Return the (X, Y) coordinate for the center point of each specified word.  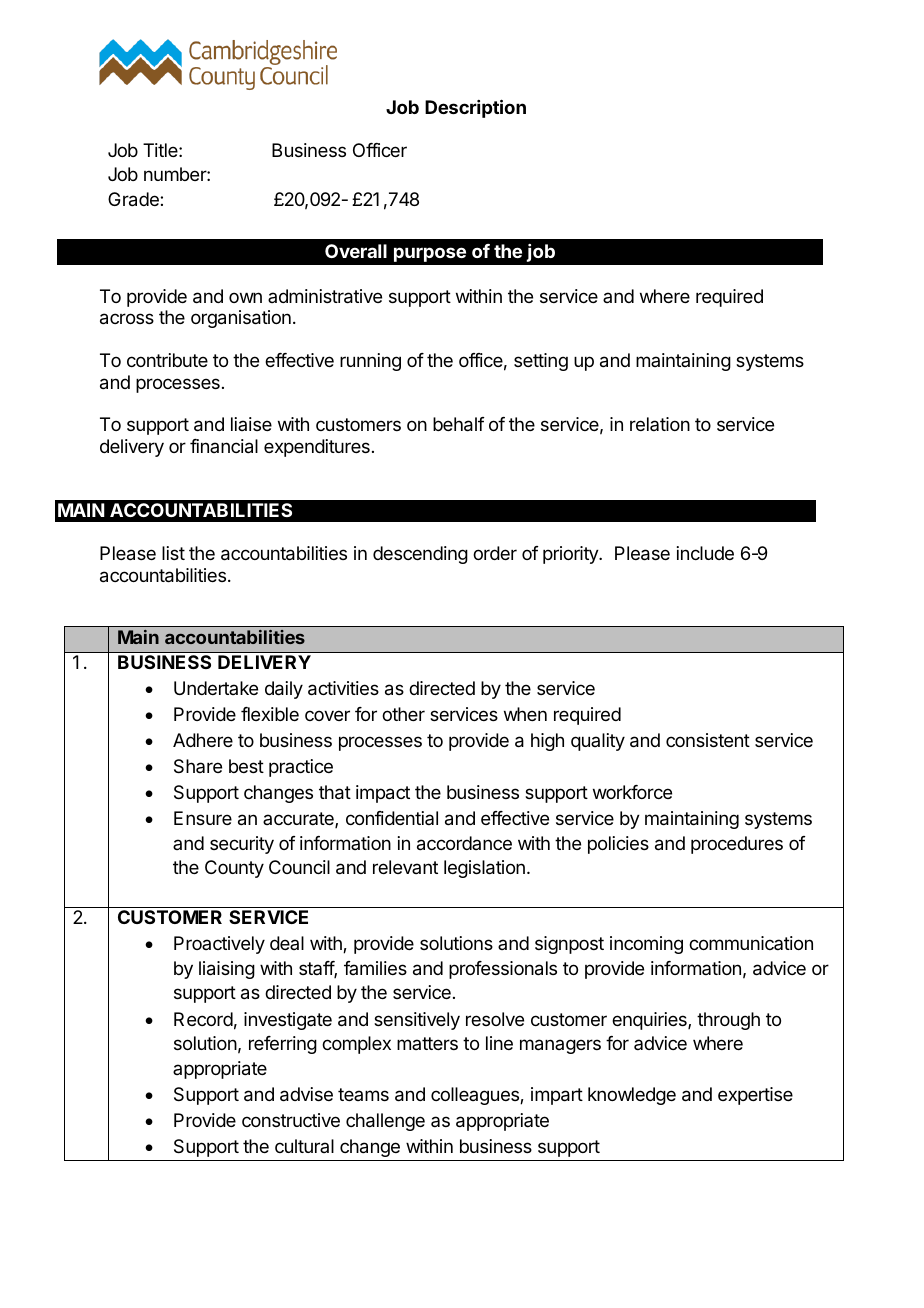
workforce (632, 792)
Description (475, 108)
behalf (459, 424)
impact (383, 794)
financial (224, 446)
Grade (134, 199)
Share (198, 766)
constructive (291, 1120)
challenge (385, 1122)
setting (541, 362)
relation (660, 424)
